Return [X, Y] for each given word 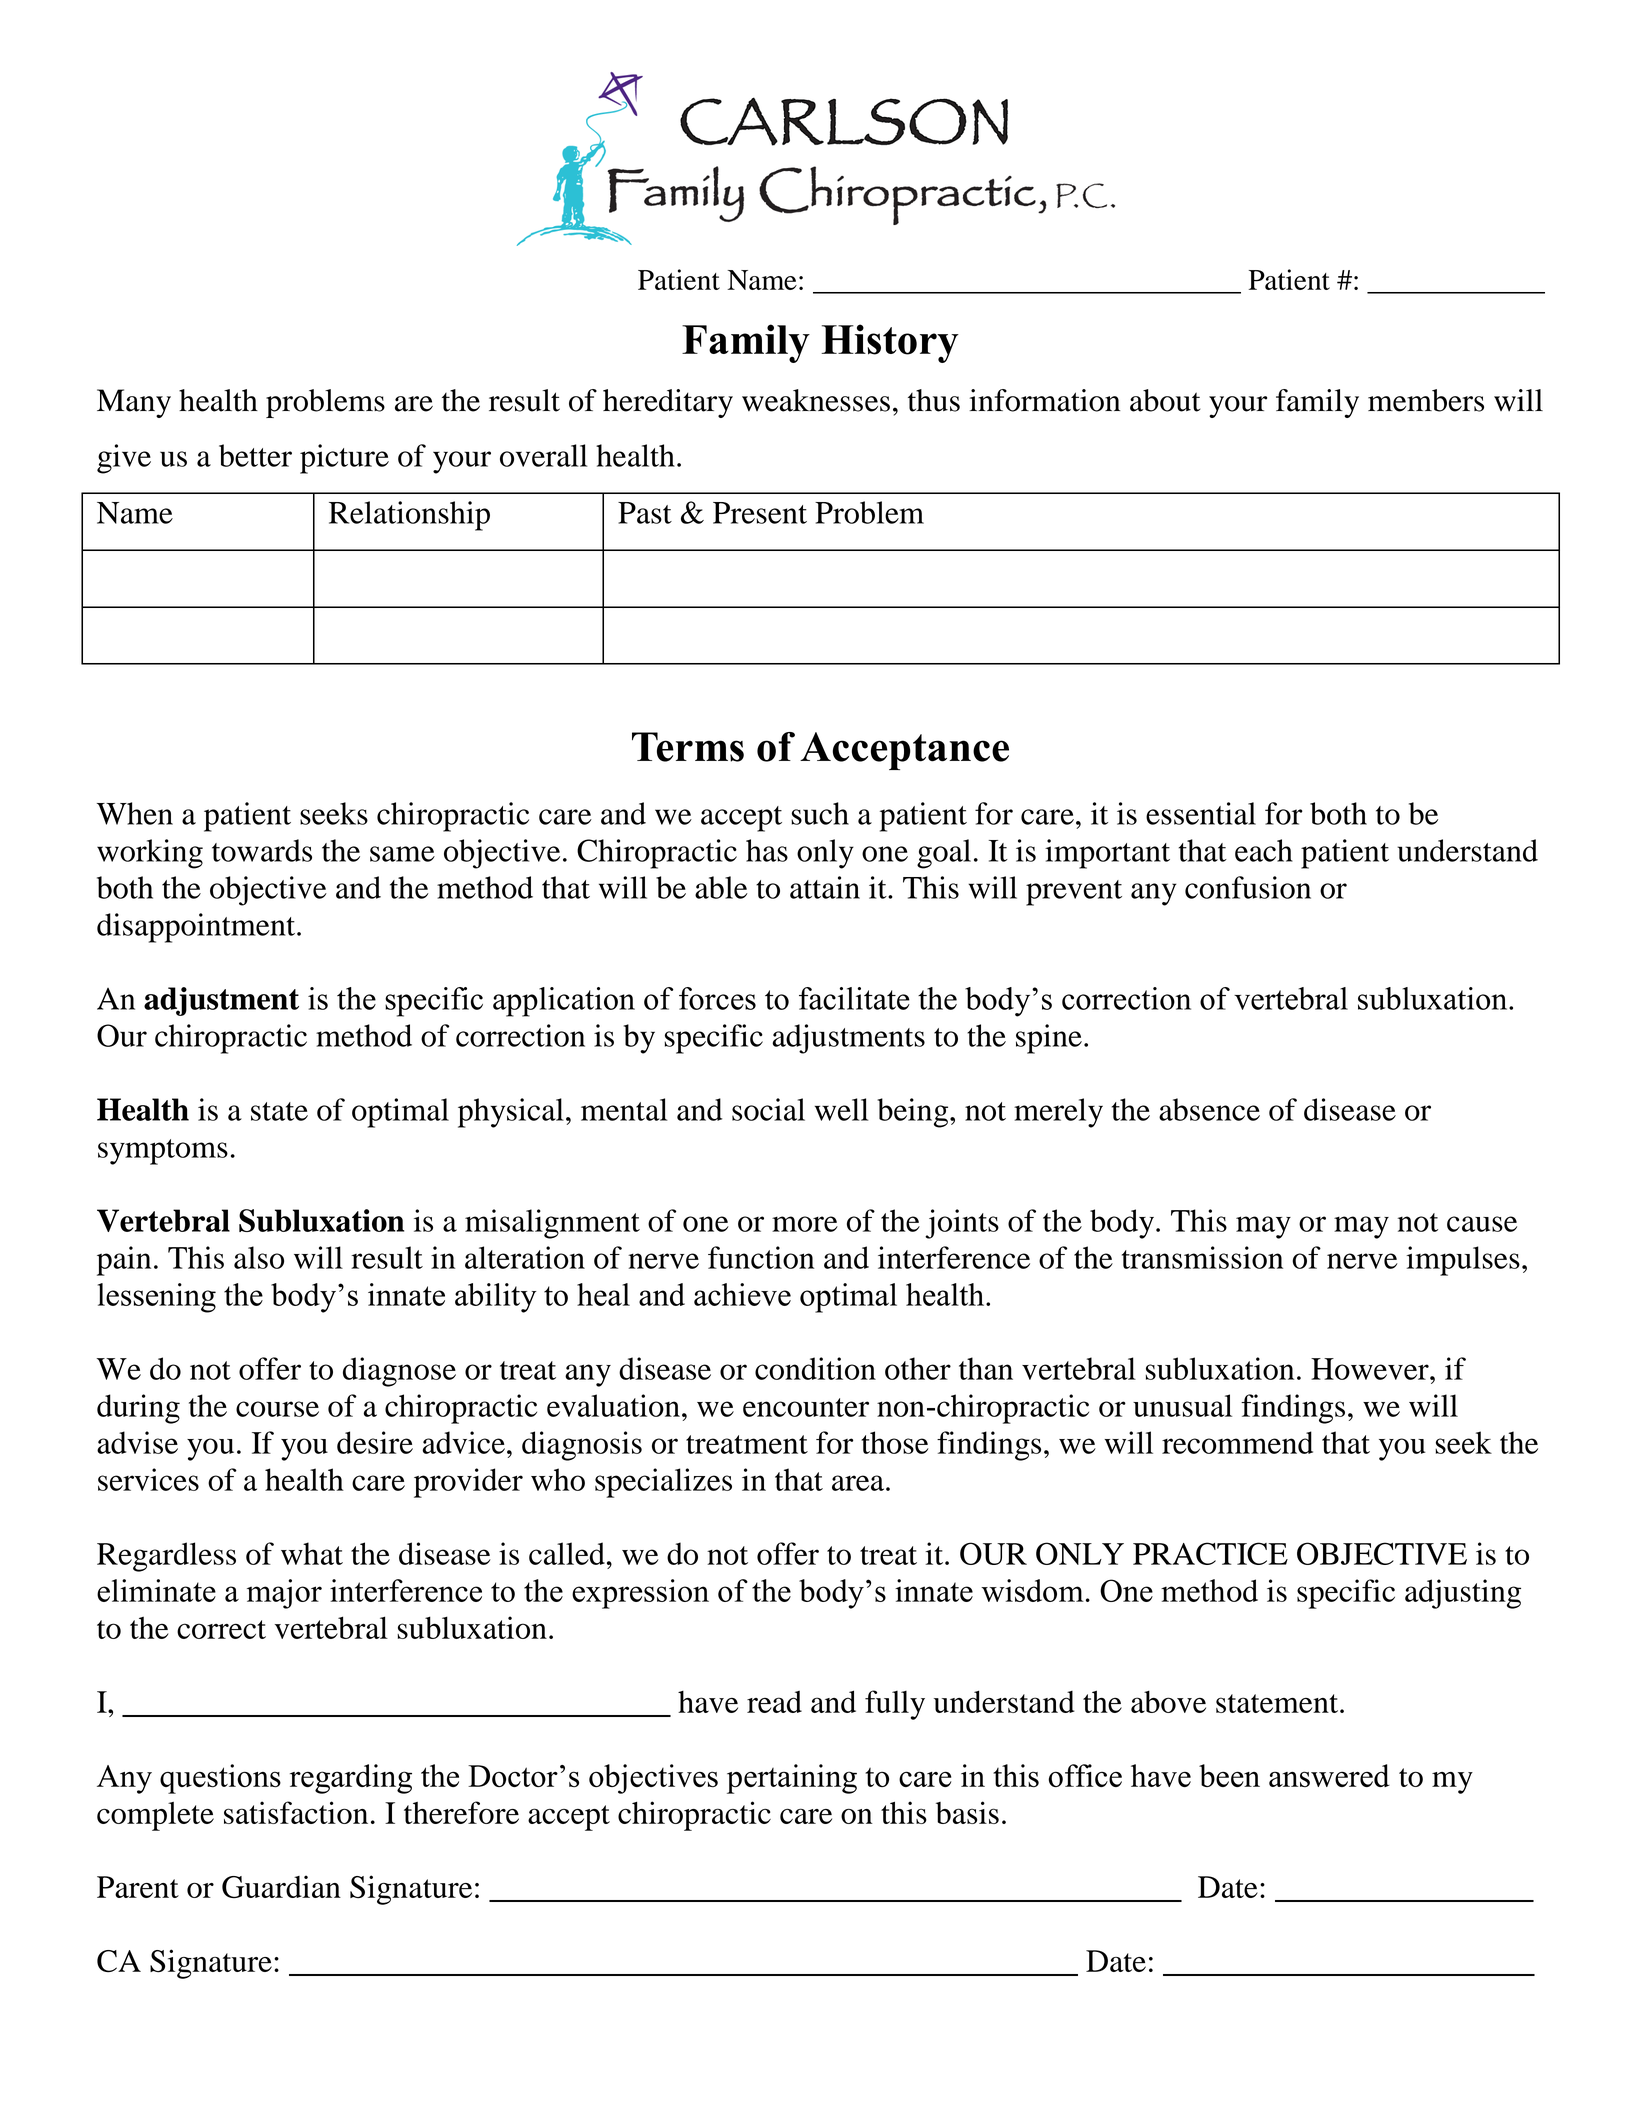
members [1426, 400]
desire [375, 1442]
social [768, 1109]
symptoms [163, 1152]
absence [1209, 1109]
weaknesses [816, 400]
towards [262, 850]
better [255, 455]
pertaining [792, 1779]
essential [1201, 813]
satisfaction [296, 1812]
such [820, 813]
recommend [1237, 1442]
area [858, 1483]
